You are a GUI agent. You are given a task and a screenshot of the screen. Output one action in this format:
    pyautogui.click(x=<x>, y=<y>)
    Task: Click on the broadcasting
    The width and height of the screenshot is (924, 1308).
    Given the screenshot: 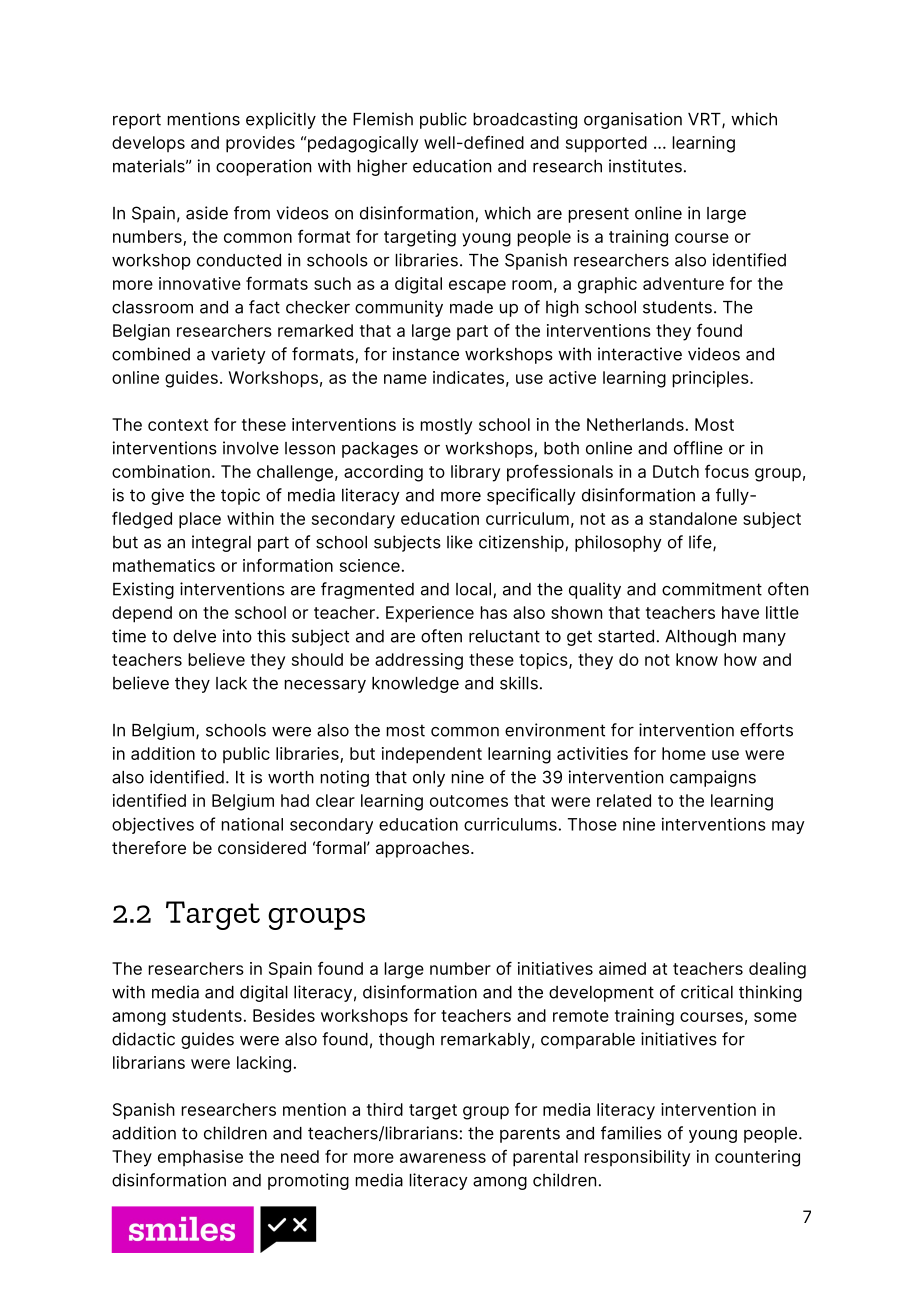 What is the action you would take?
    pyautogui.click(x=525, y=120)
